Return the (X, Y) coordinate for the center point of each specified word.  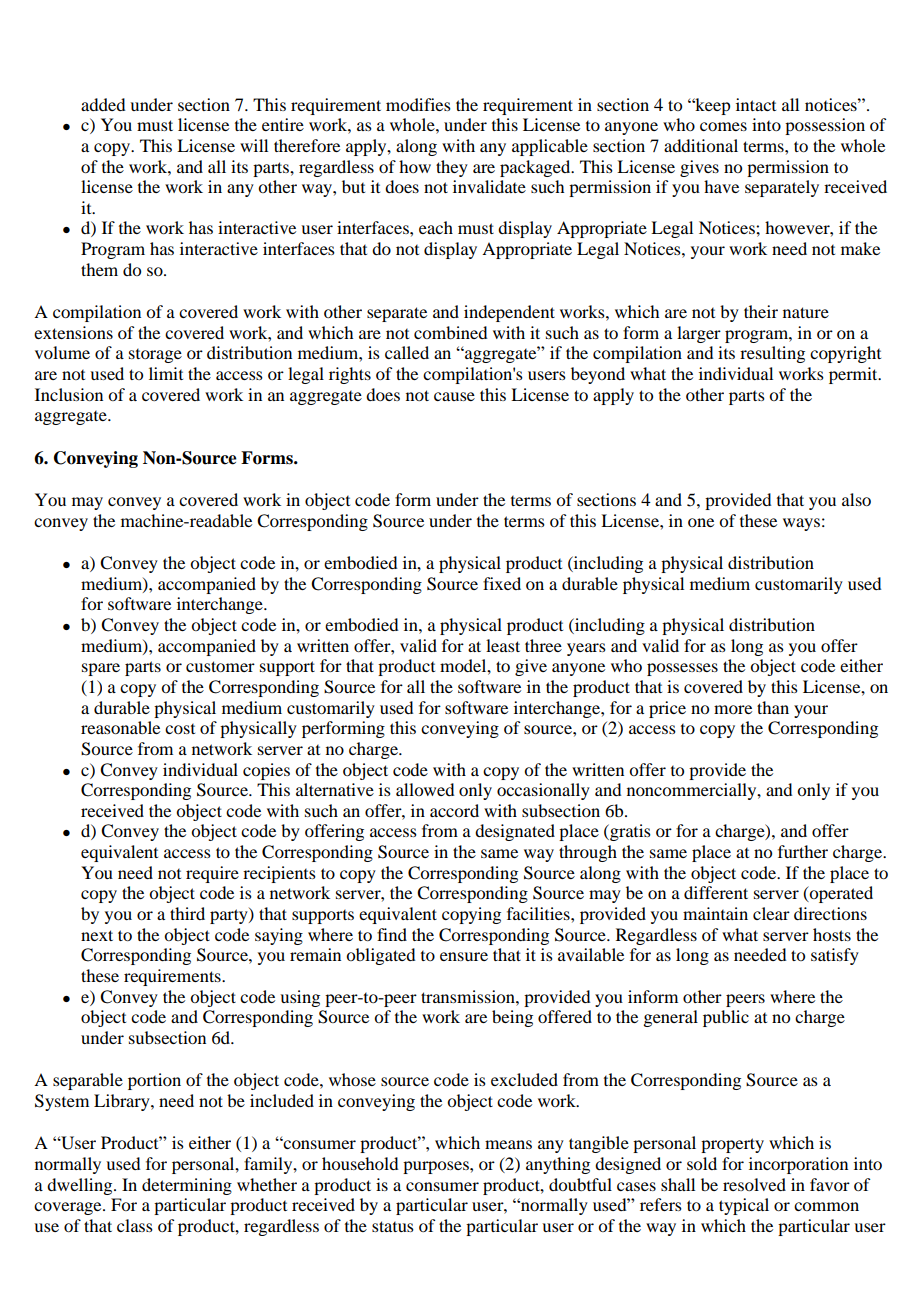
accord (454, 810)
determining (187, 1186)
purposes (437, 1167)
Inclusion (69, 394)
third (187, 913)
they (452, 168)
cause (454, 396)
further (803, 851)
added (103, 104)
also (856, 499)
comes (723, 126)
